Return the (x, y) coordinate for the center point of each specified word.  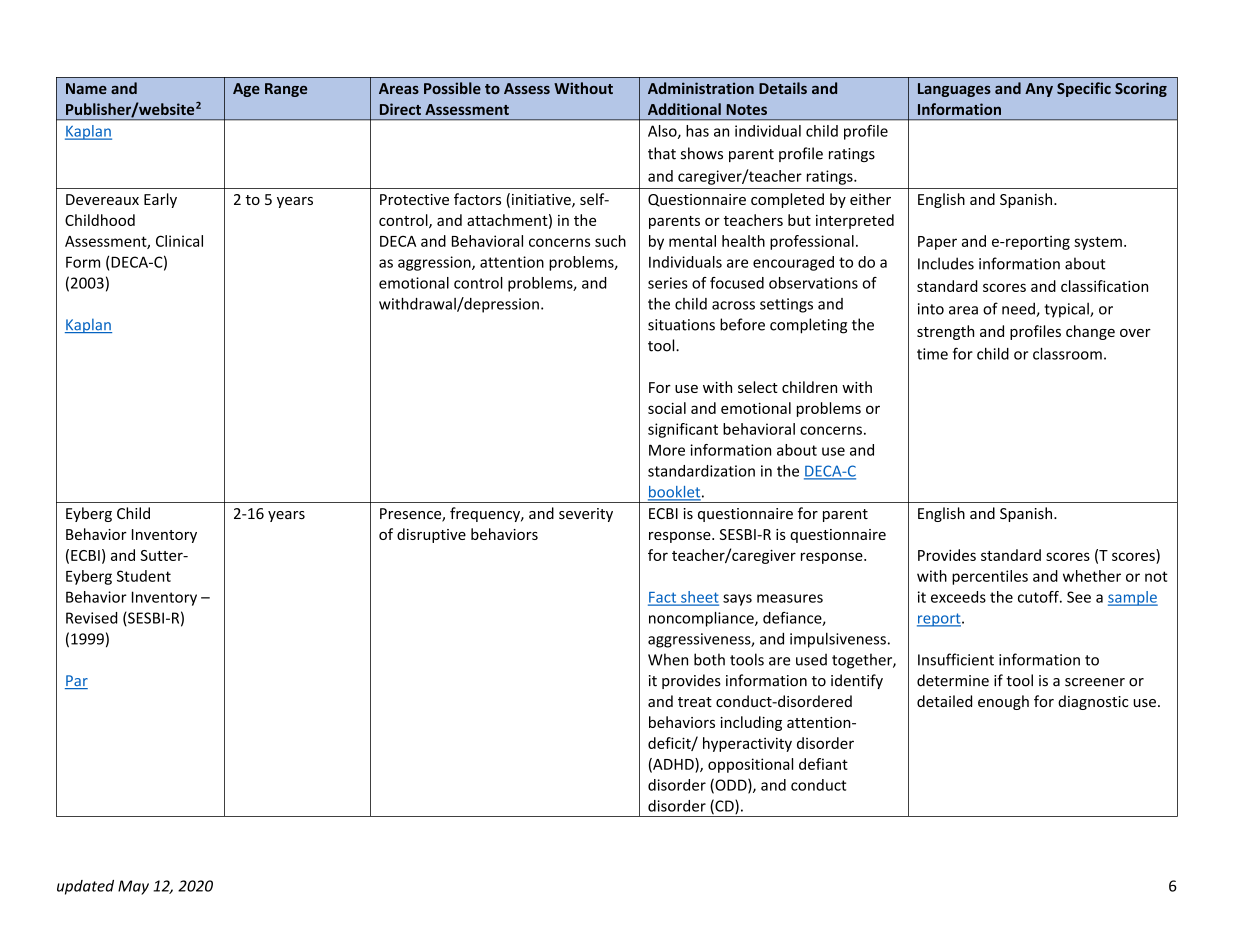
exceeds (958, 597)
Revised (91, 618)
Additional (684, 109)
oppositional (750, 765)
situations (681, 325)
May (133, 887)
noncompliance (702, 619)
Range (286, 90)
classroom (1067, 353)
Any (1039, 90)
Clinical (179, 241)
